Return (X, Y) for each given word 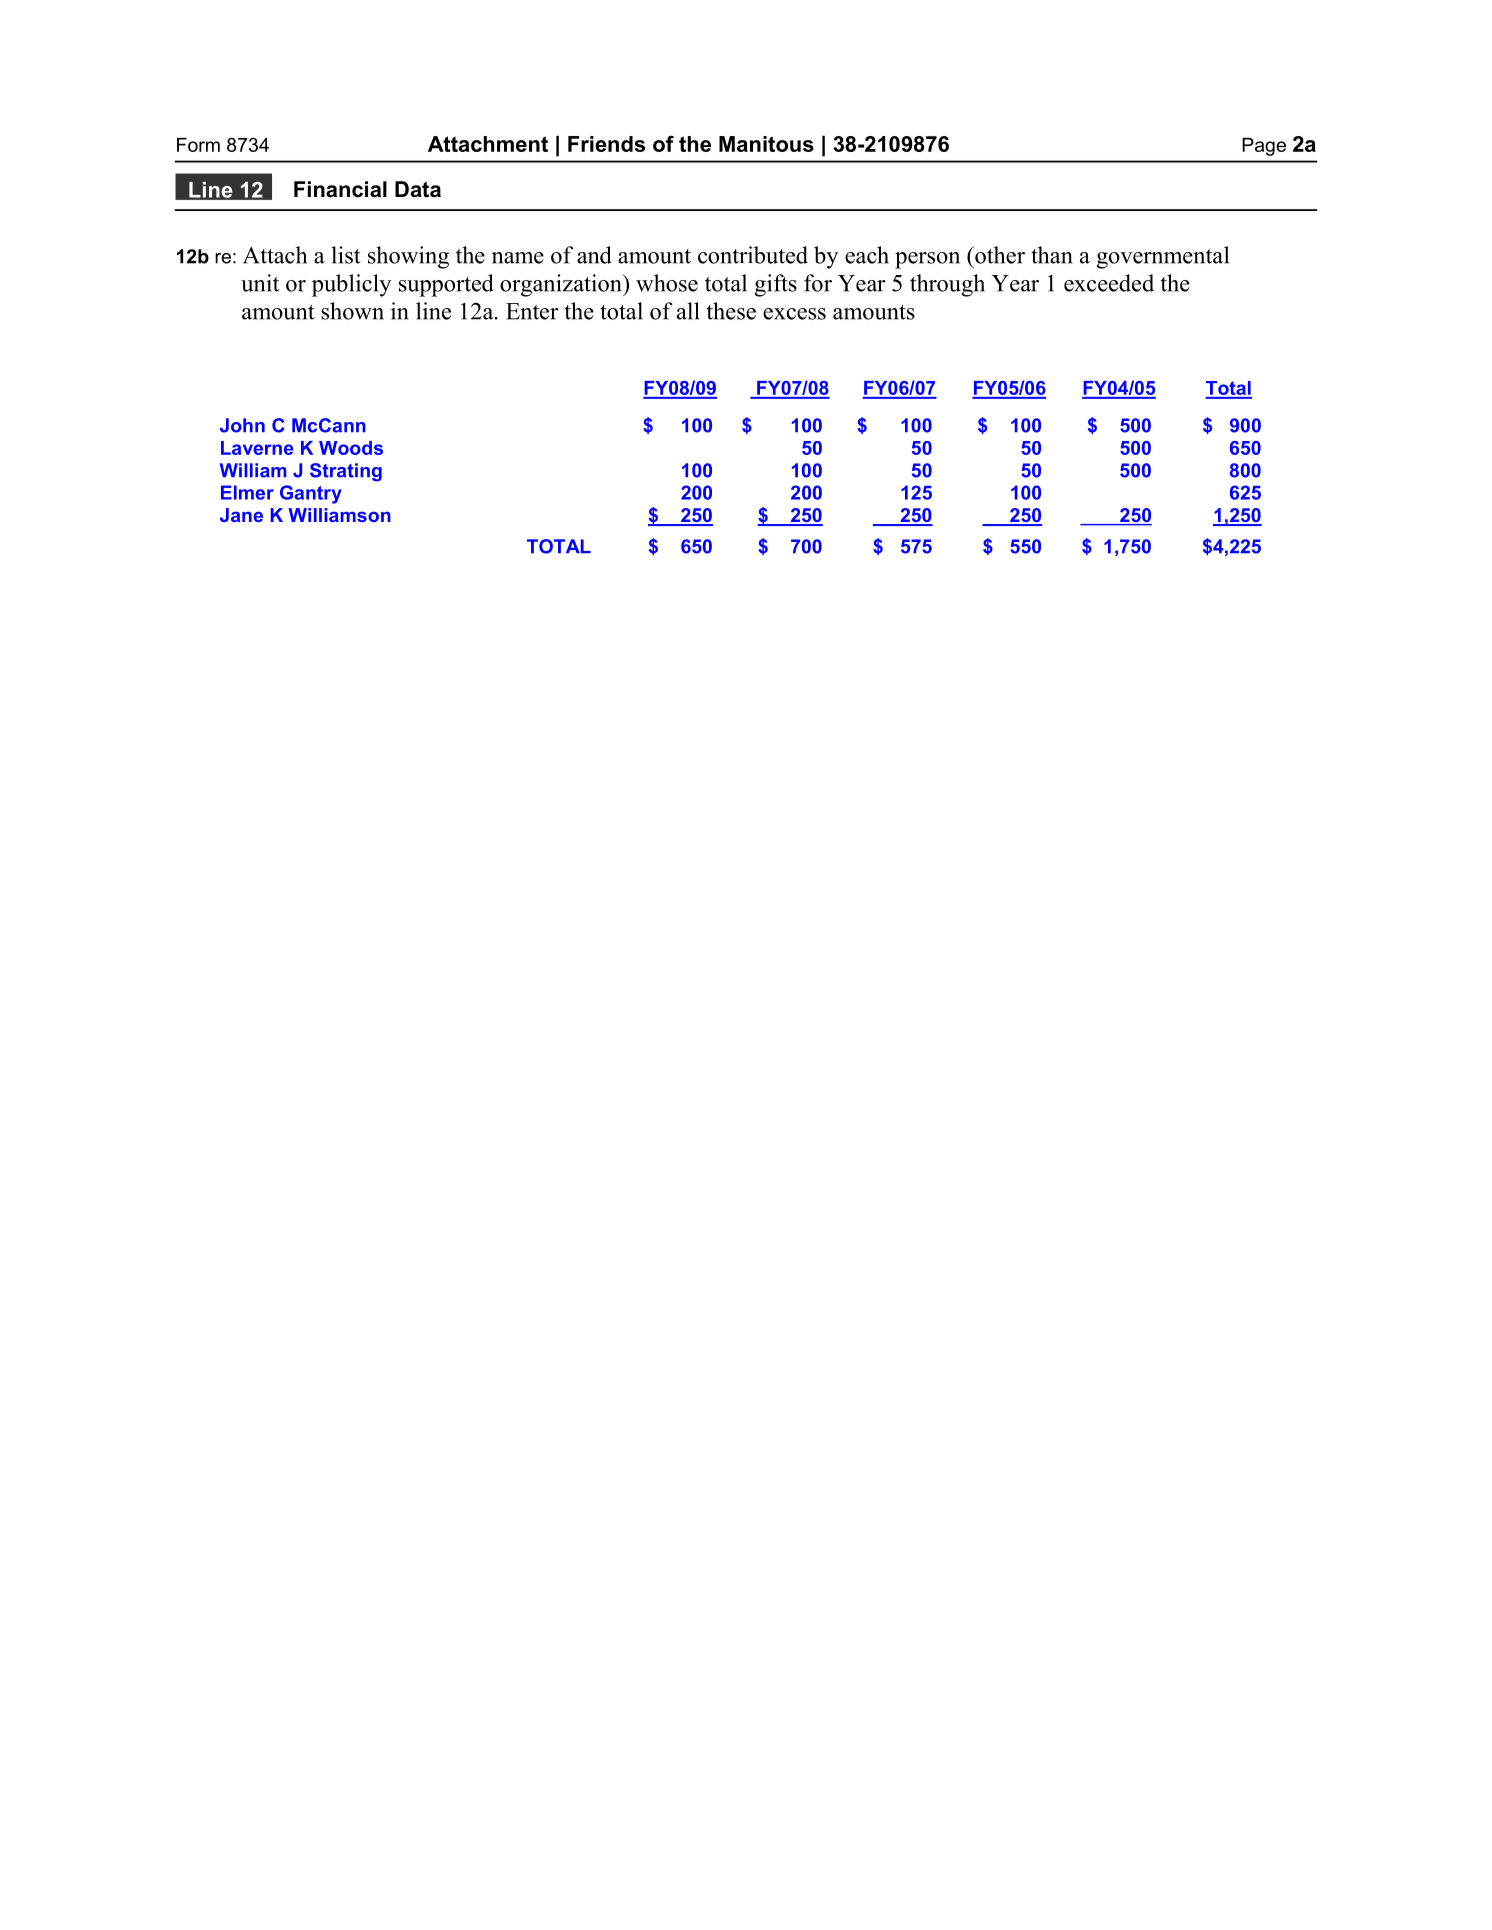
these (731, 311)
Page (1264, 147)
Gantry (311, 494)
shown (352, 311)
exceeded (1109, 283)
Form (198, 145)
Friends (606, 144)
